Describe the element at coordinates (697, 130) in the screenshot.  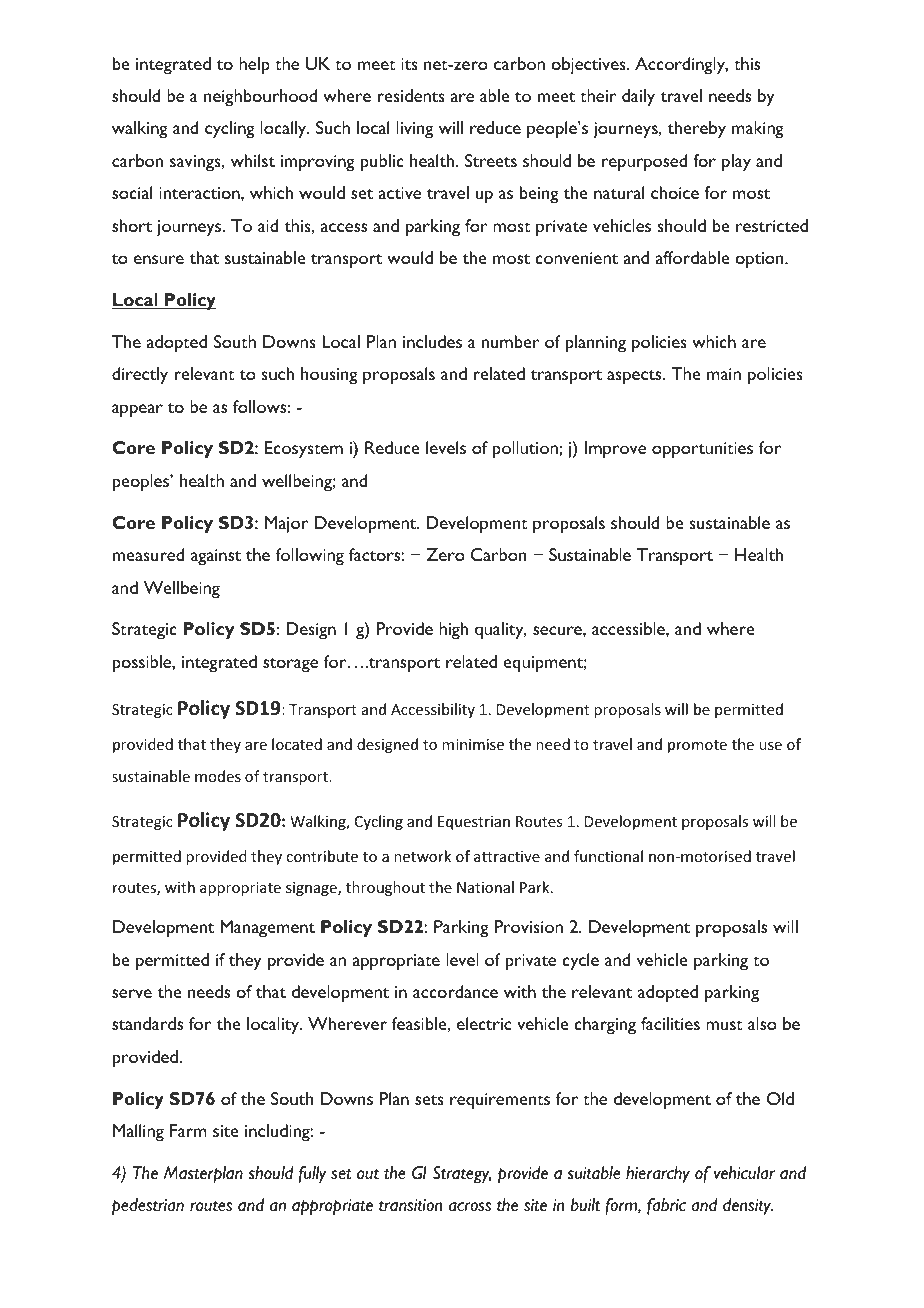
I see `thereby` at that location.
